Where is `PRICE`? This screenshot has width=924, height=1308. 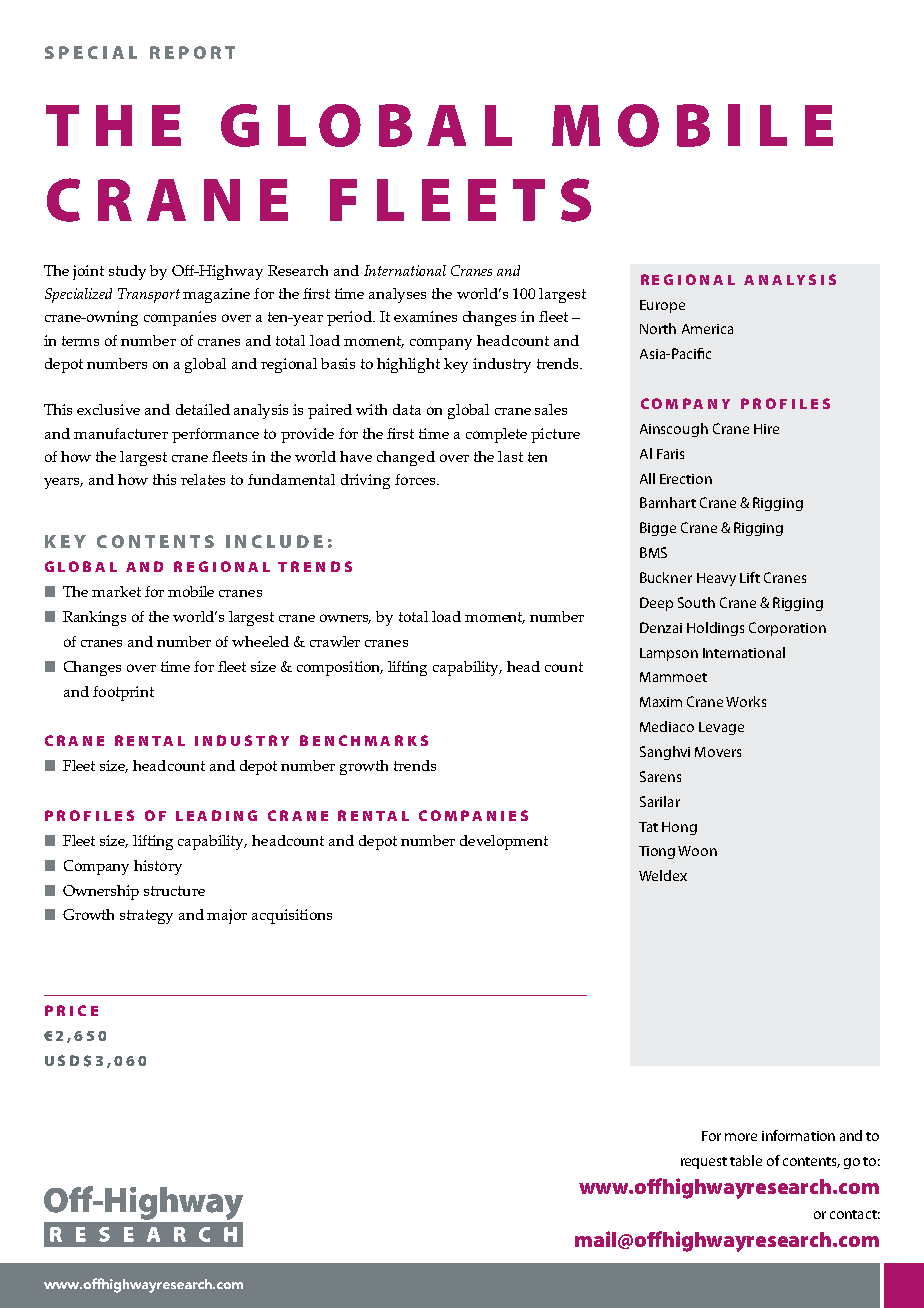 PRICE is located at coordinates (71, 1010).
